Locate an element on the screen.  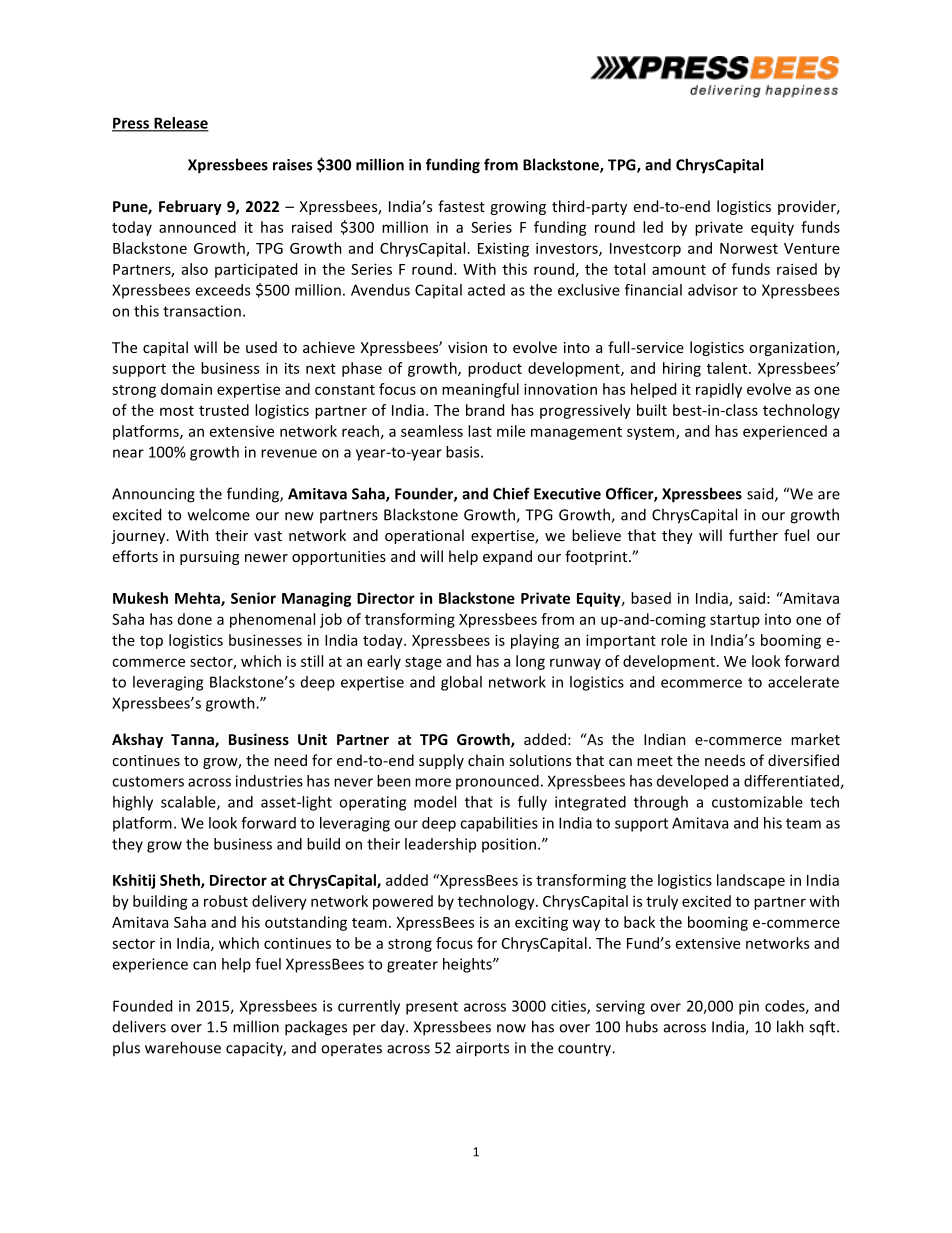
pin is located at coordinates (749, 1007).
